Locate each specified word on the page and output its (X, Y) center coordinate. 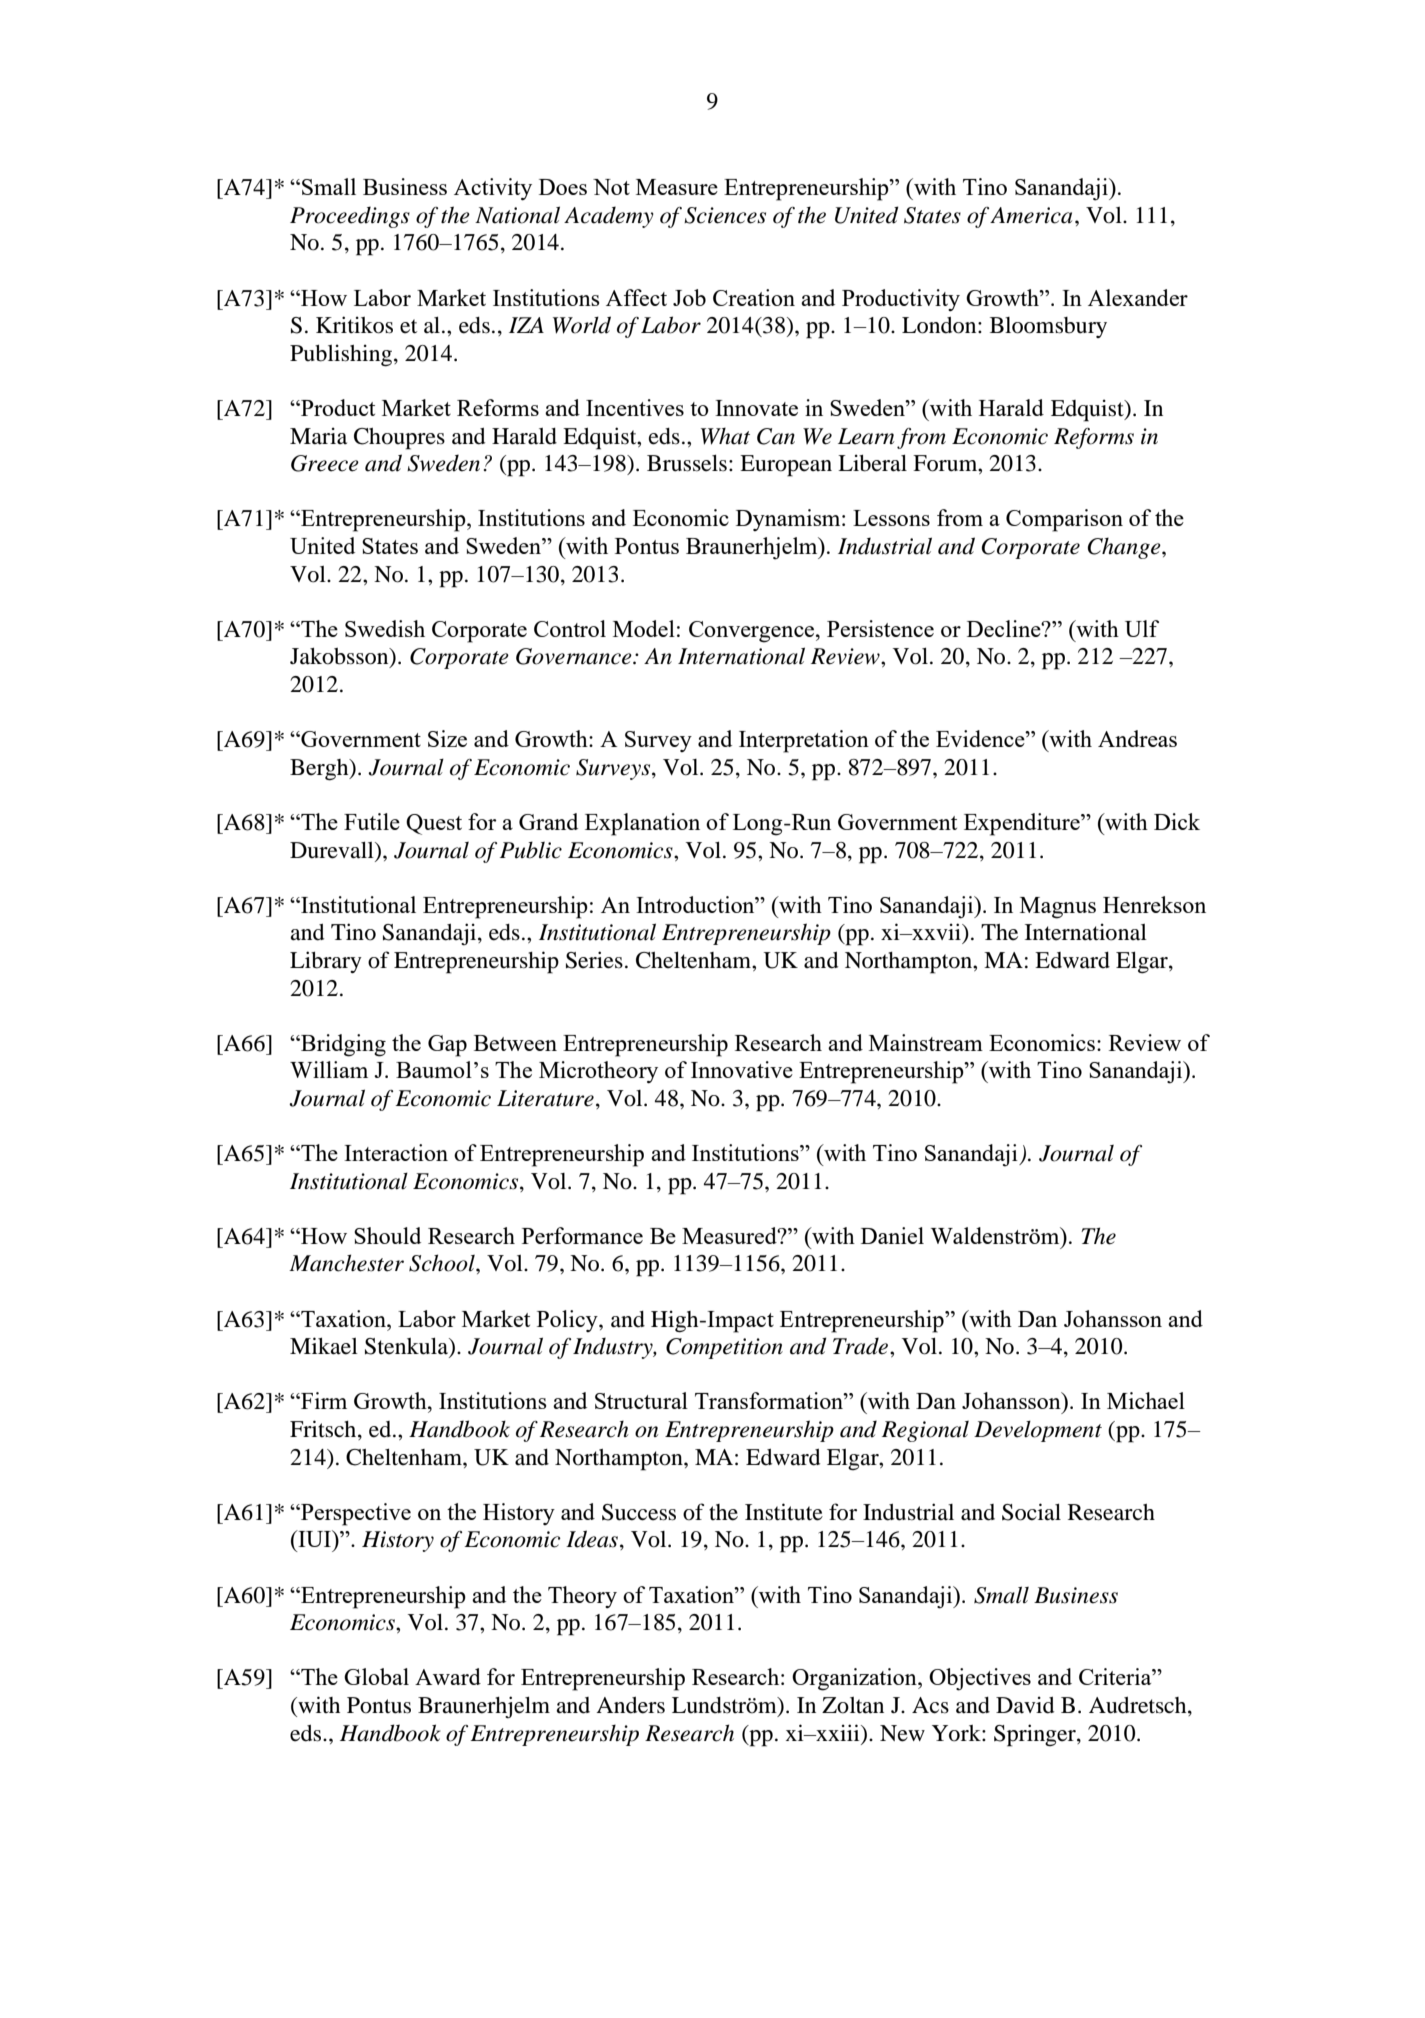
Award (448, 1676)
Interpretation (804, 741)
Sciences (725, 215)
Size (447, 738)
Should (387, 1235)
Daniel (892, 1235)
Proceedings (350, 217)
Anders (630, 1705)
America (1031, 215)
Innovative (742, 1069)
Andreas (1137, 738)
